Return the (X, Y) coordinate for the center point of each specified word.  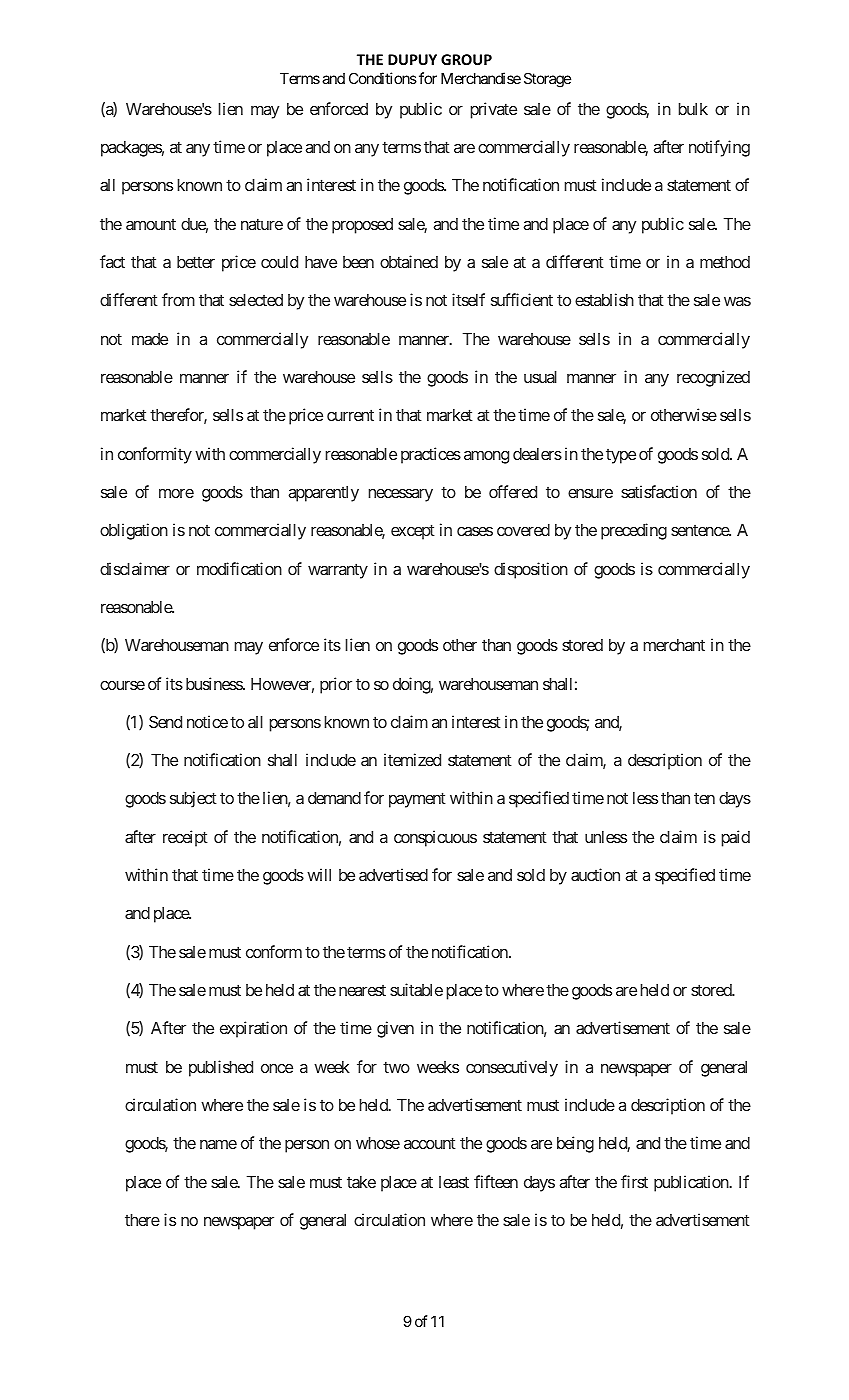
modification (239, 568)
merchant (674, 645)
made (150, 339)
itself (468, 299)
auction (595, 874)
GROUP (466, 59)
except (413, 532)
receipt (185, 838)
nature (262, 224)
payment (417, 800)
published (221, 1068)
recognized (713, 378)
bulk (693, 109)
